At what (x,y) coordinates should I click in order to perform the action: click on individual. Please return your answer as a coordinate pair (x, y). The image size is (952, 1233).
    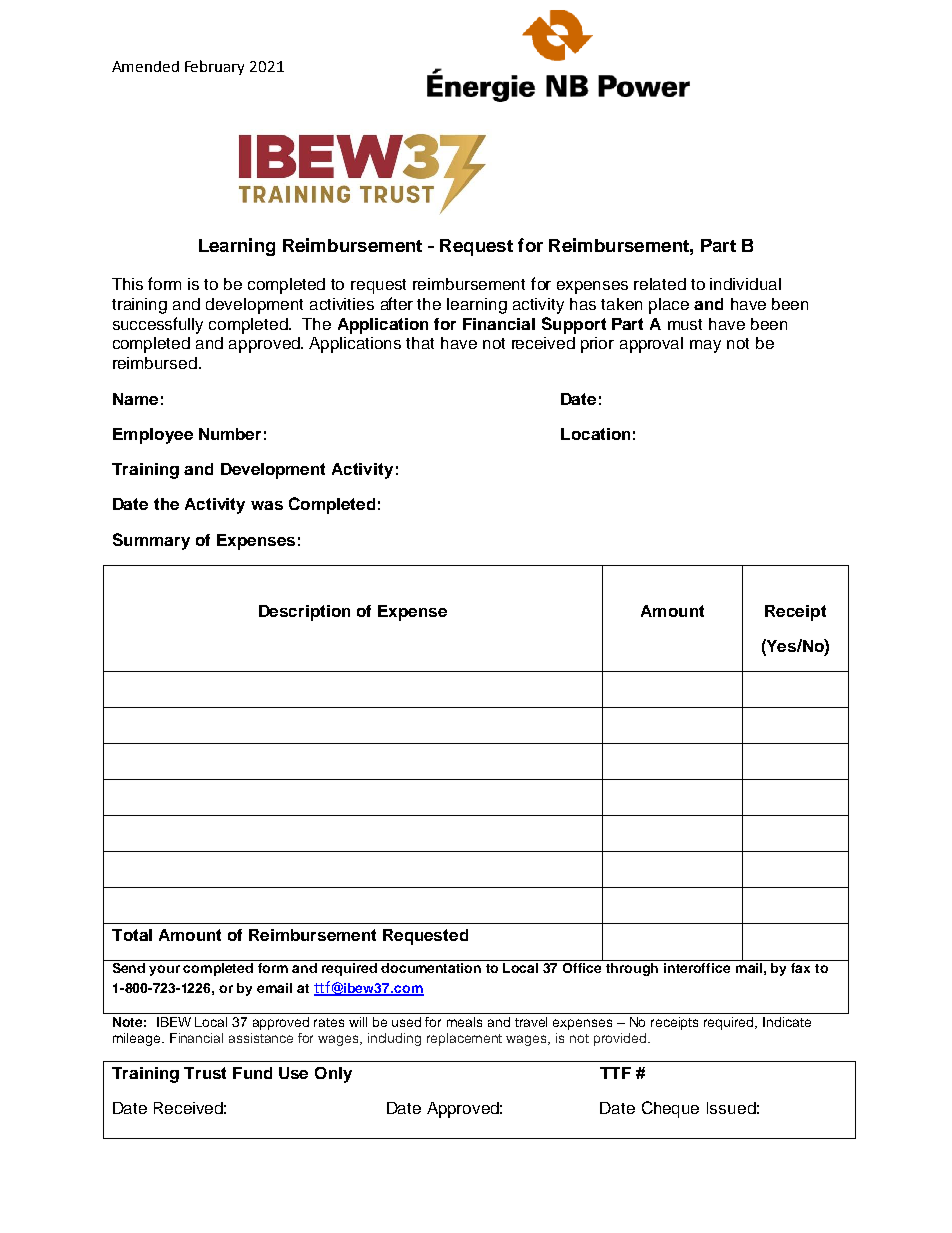
    Looking at the image, I should click on (745, 284).
